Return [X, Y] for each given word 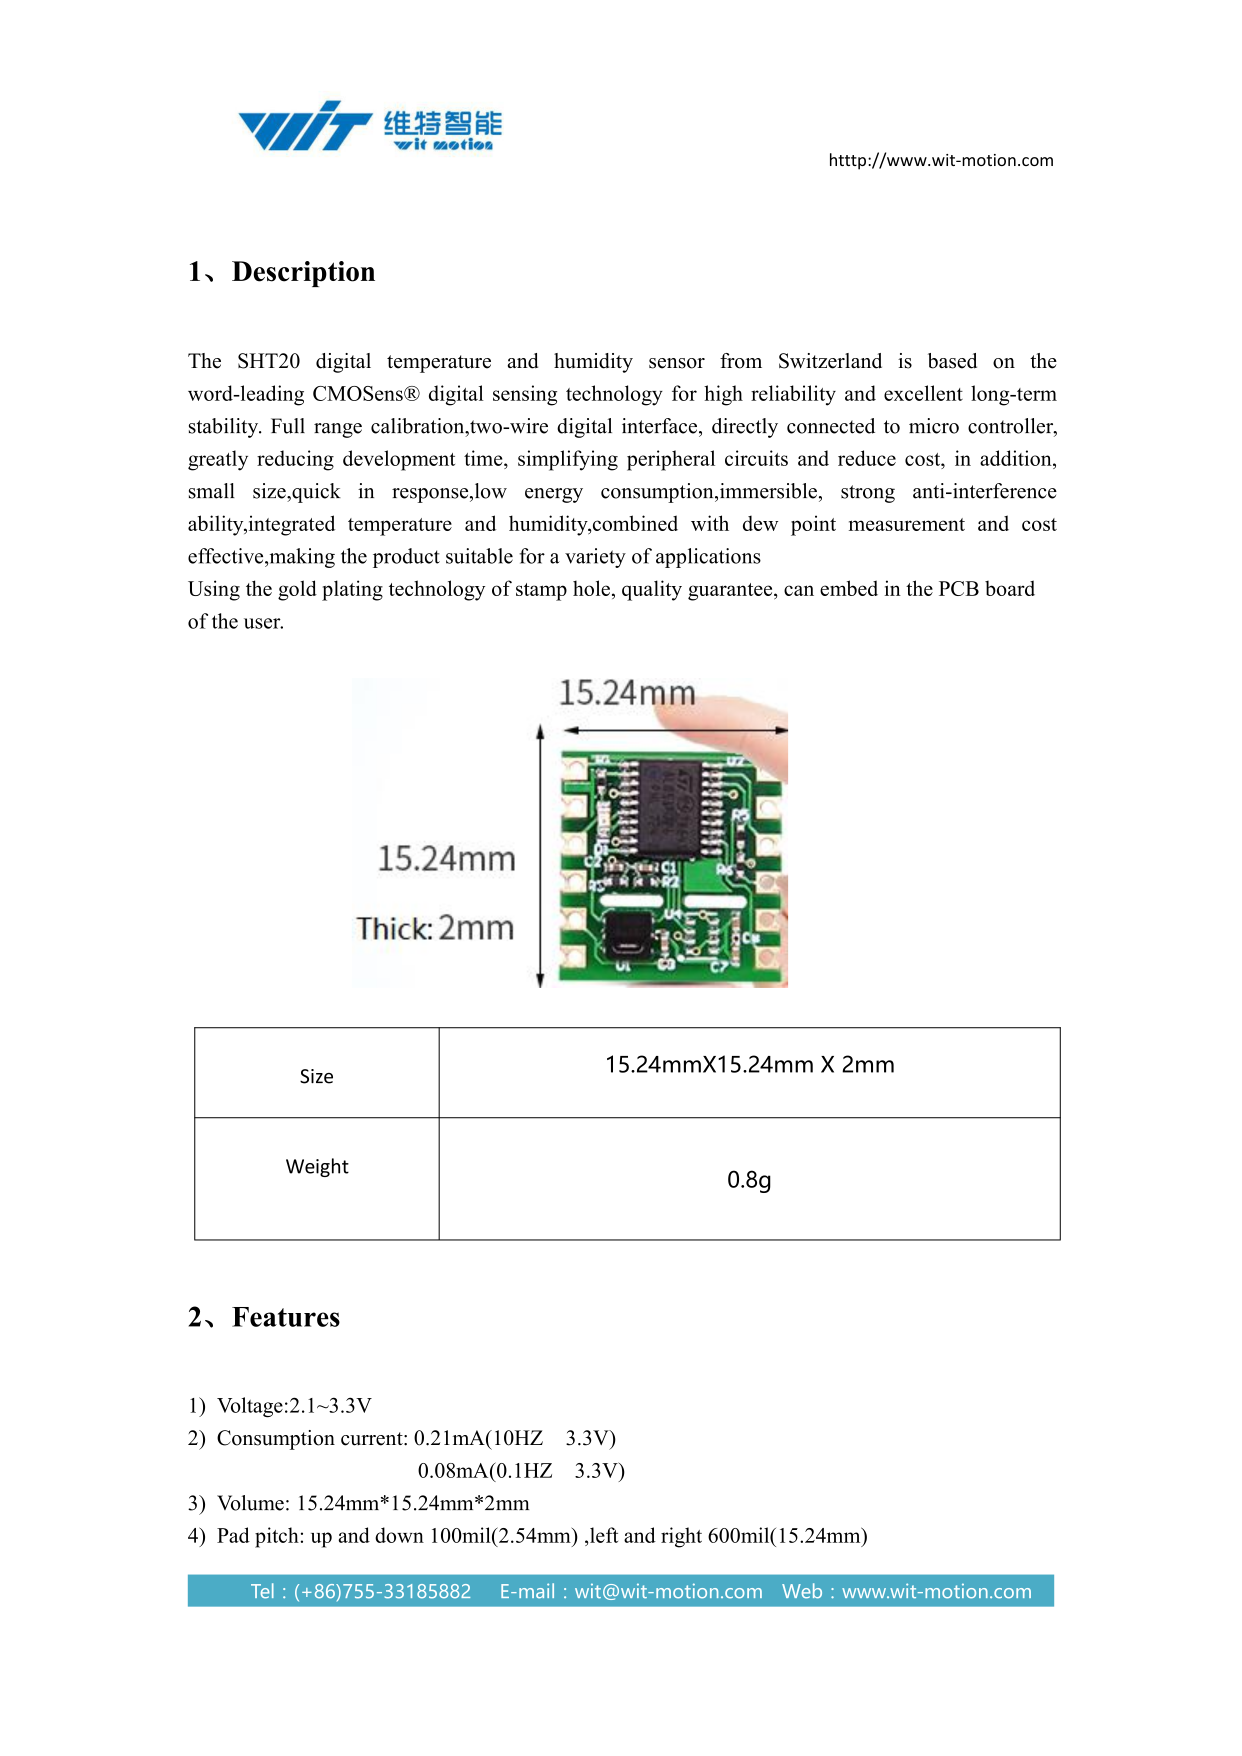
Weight [317, 1167]
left [604, 1535]
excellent [923, 393]
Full [288, 426]
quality [652, 590]
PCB [959, 588]
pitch [277, 1537]
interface [661, 426]
